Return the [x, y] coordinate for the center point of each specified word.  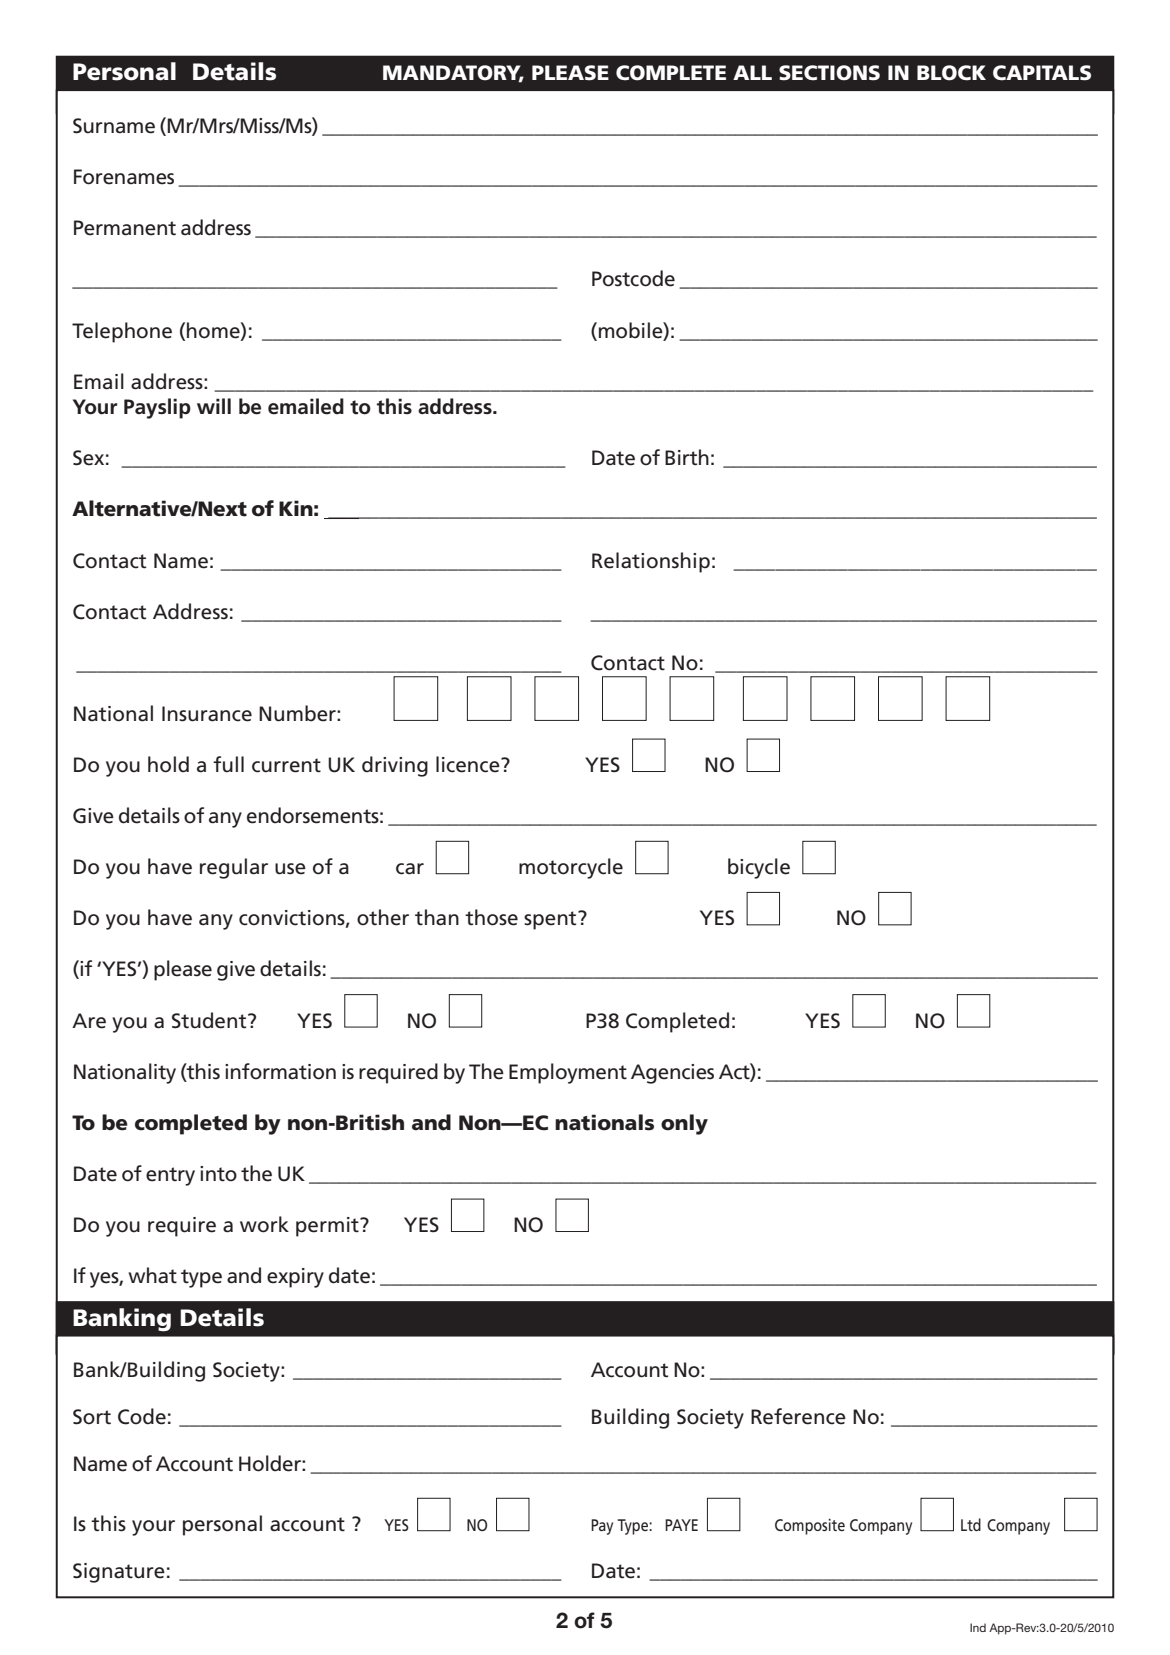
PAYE [681, 1525]
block [951, 73]
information [280, 1071]
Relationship [651, 562]
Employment [568, 1073]
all [752, 72]
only [684, 1124]
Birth [687, 457]
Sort [92, 1417]
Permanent [125, 228]
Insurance [207, 714]
